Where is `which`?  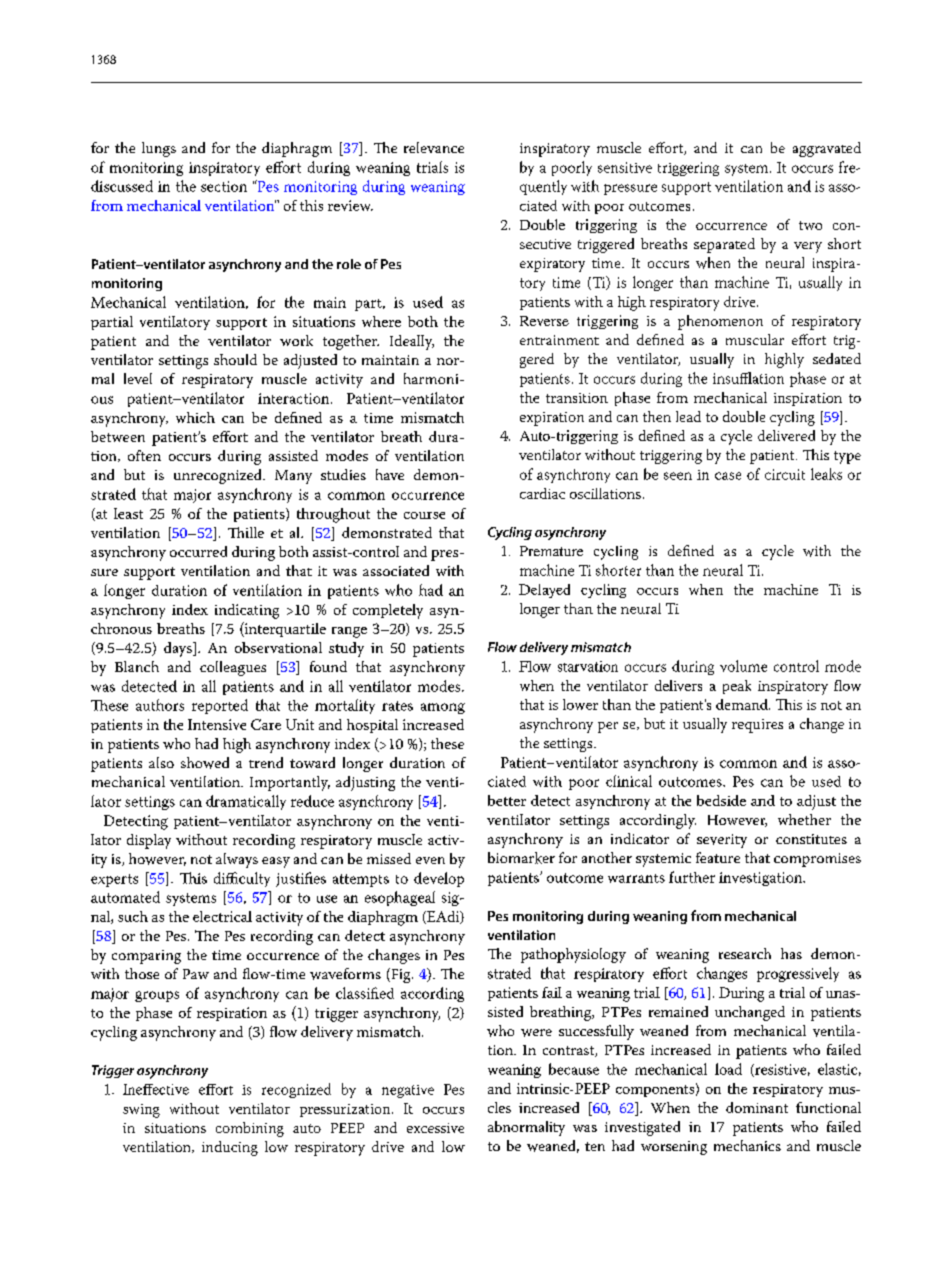 which is located at coordinates (195, 417).
